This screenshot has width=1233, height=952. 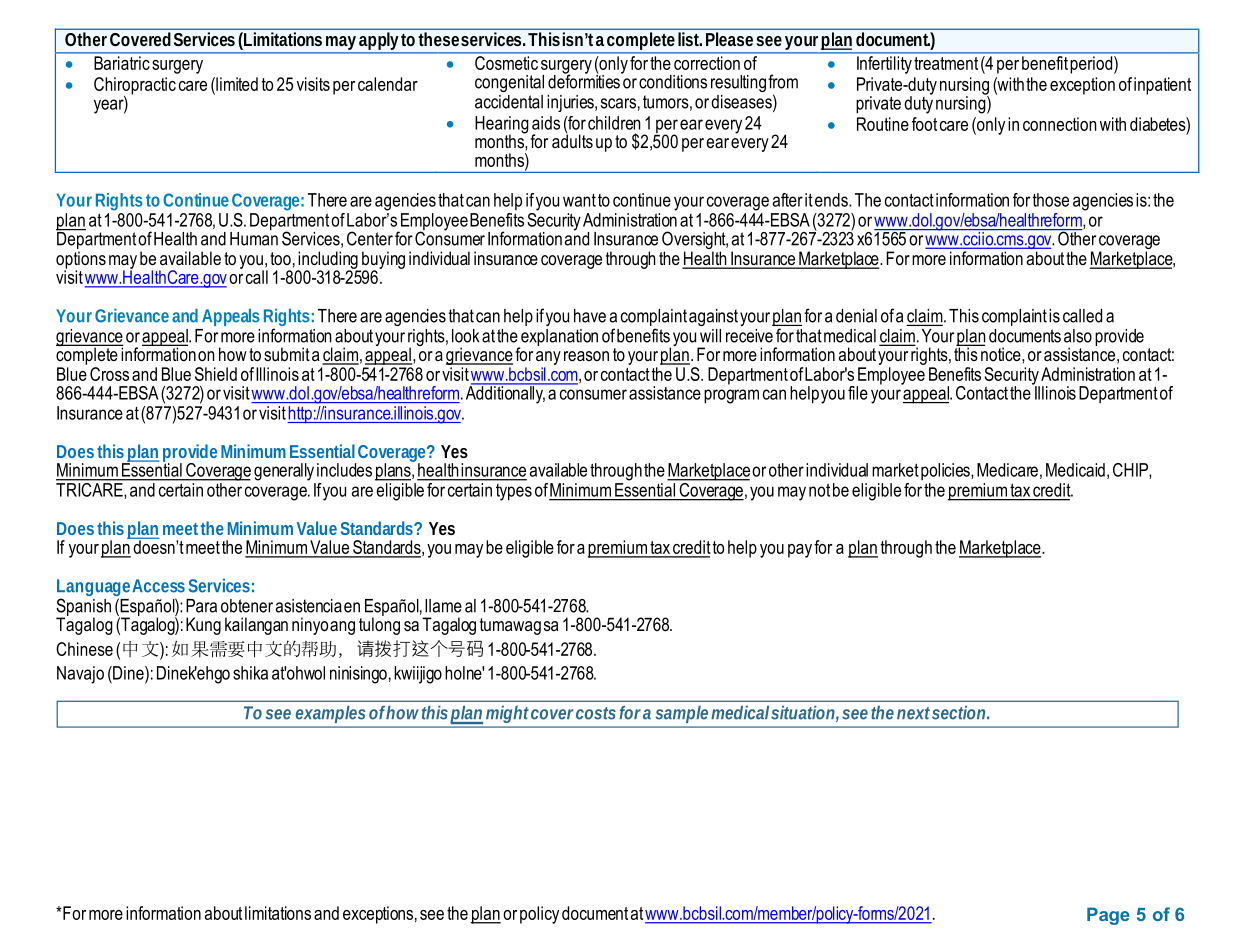 I want to click on treatment, so click(x=946, y=63).
